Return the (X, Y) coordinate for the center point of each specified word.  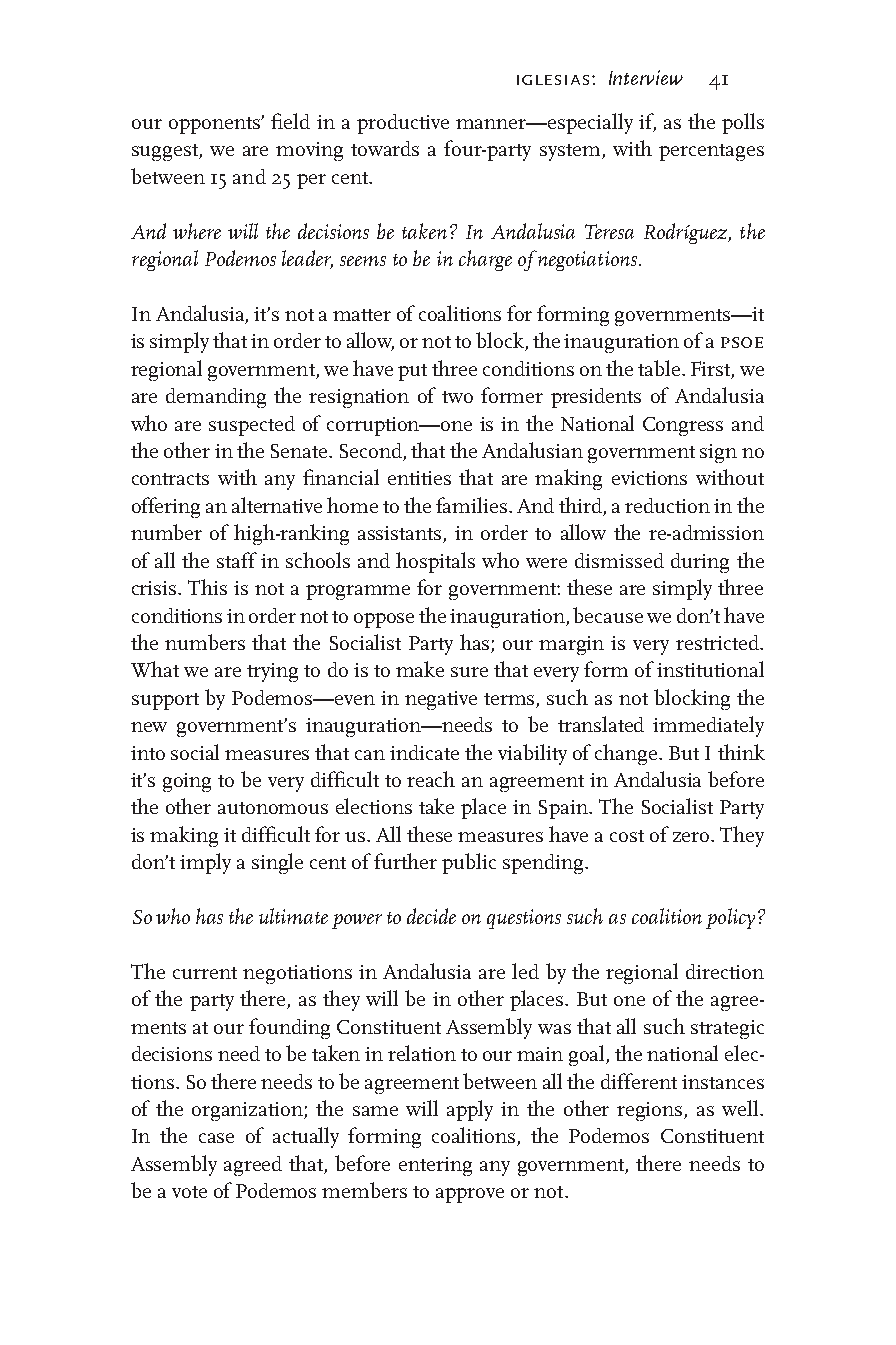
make (420, 669)
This (207, 587)
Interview (646, 77)
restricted (719, 642)
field (290, 121)
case (216, 1138)
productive (403, 124)
